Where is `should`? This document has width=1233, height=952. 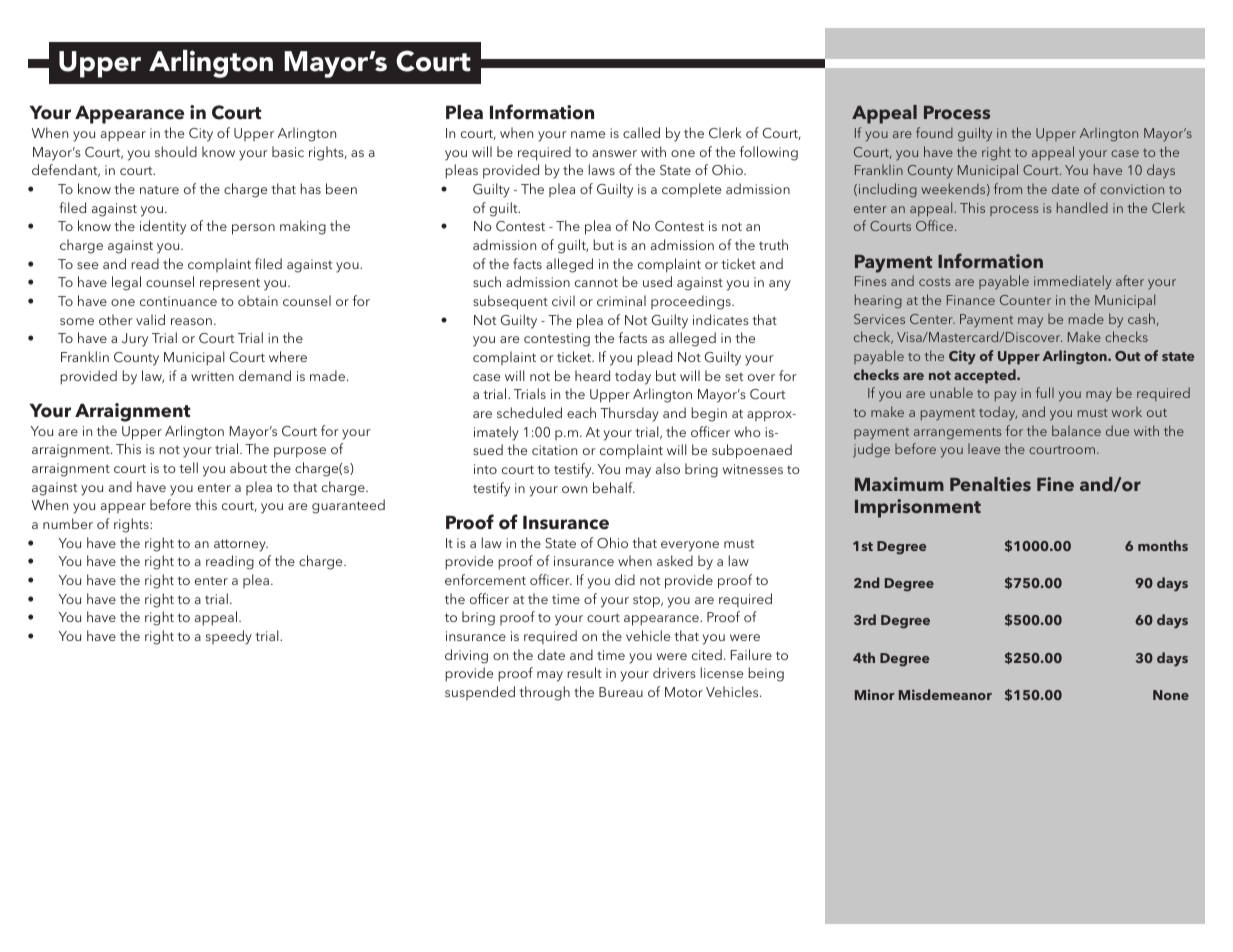 should is located at coordinates (176, 151).
